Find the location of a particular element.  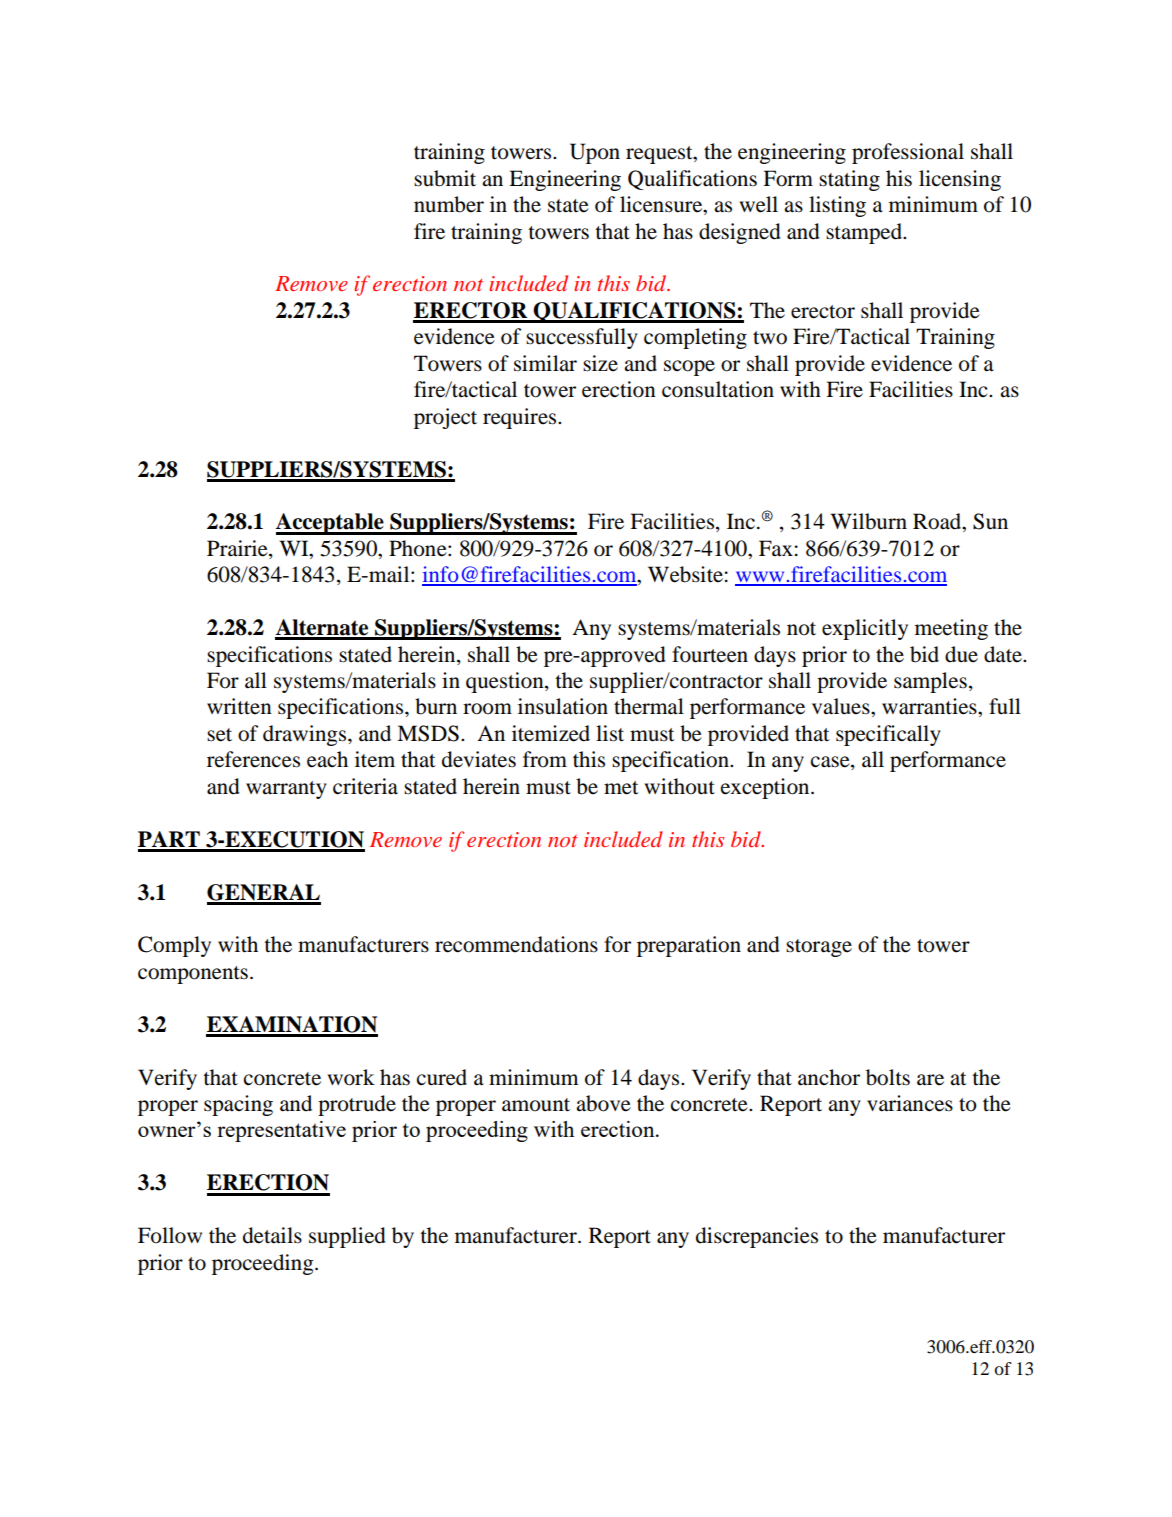

met is located at coordinates (621, 788).
